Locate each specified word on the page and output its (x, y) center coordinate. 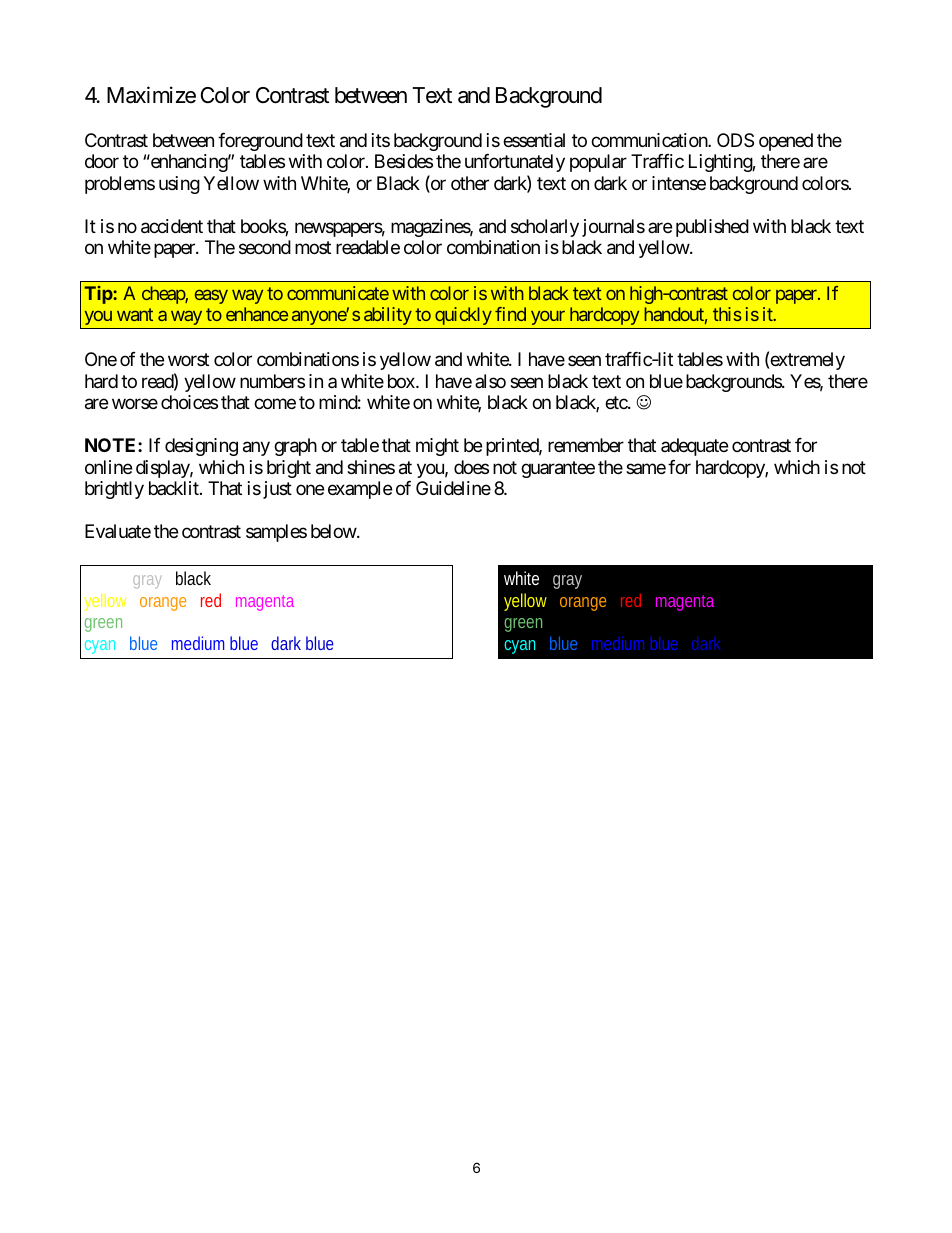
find (510, 314)
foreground (260, 142)
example (360, 490)
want (135, 315)
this (727, 314)
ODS (735, 140)
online (108, 467)
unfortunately (515, 163)
